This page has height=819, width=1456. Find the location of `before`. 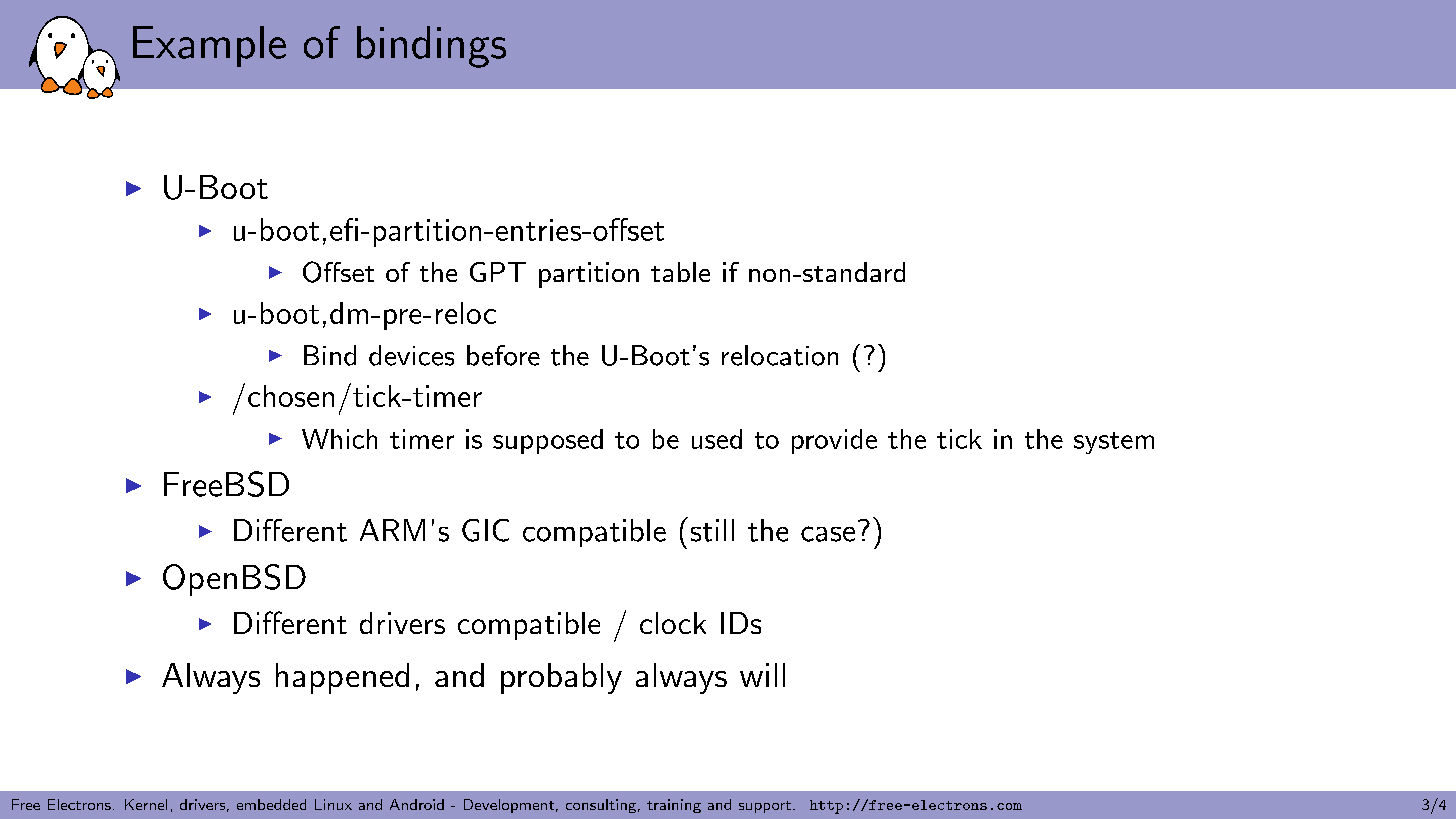

before is located at coordinates (503, 355).
